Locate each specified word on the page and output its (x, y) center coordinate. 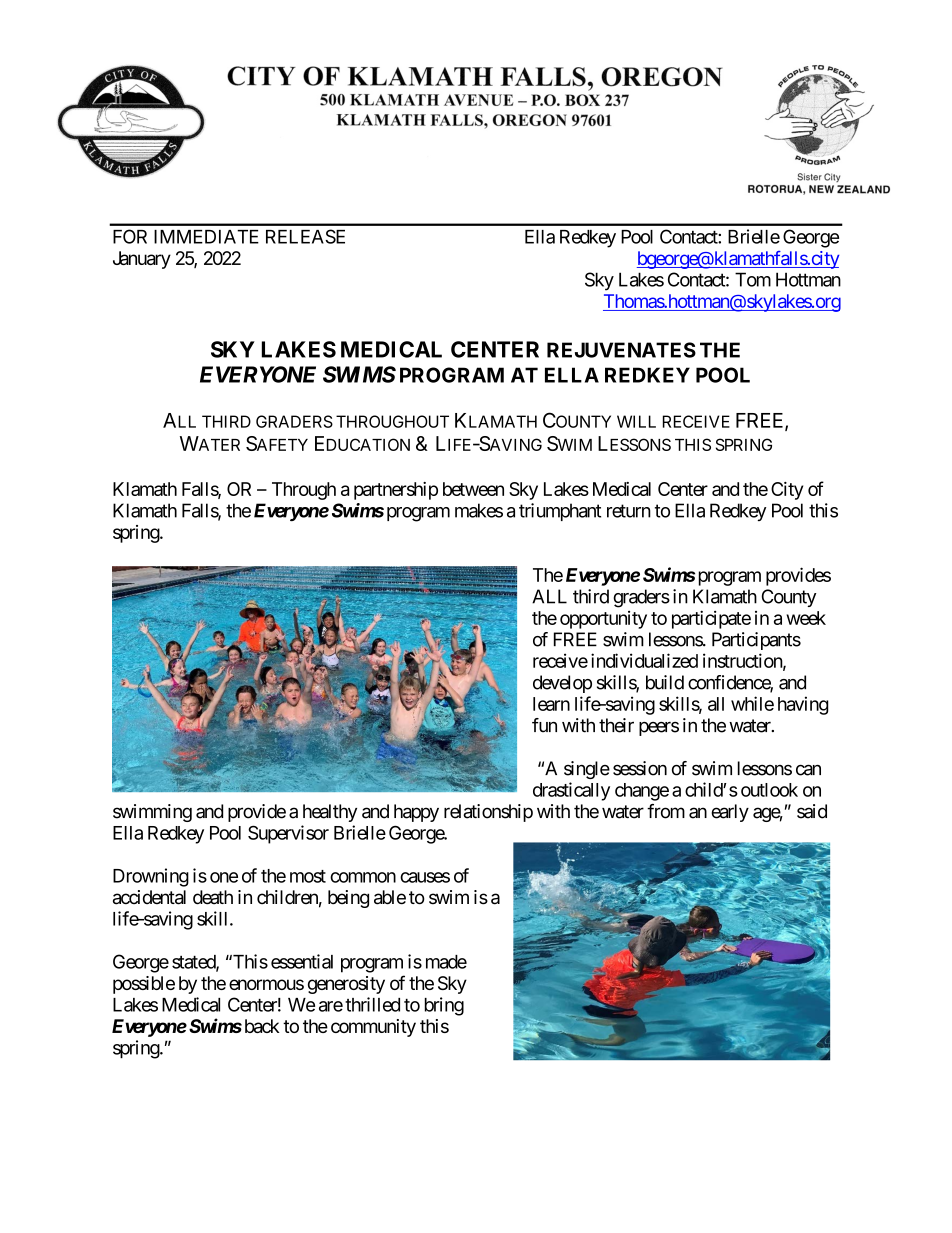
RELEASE (305, 236)
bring (444, 1006)
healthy (330, 813)
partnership (396, 491)
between (473, 489)
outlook (769, 790)
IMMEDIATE (206, 237)
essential (302, 961)
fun (544, 725)
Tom (753, 279)
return (629, 511)
